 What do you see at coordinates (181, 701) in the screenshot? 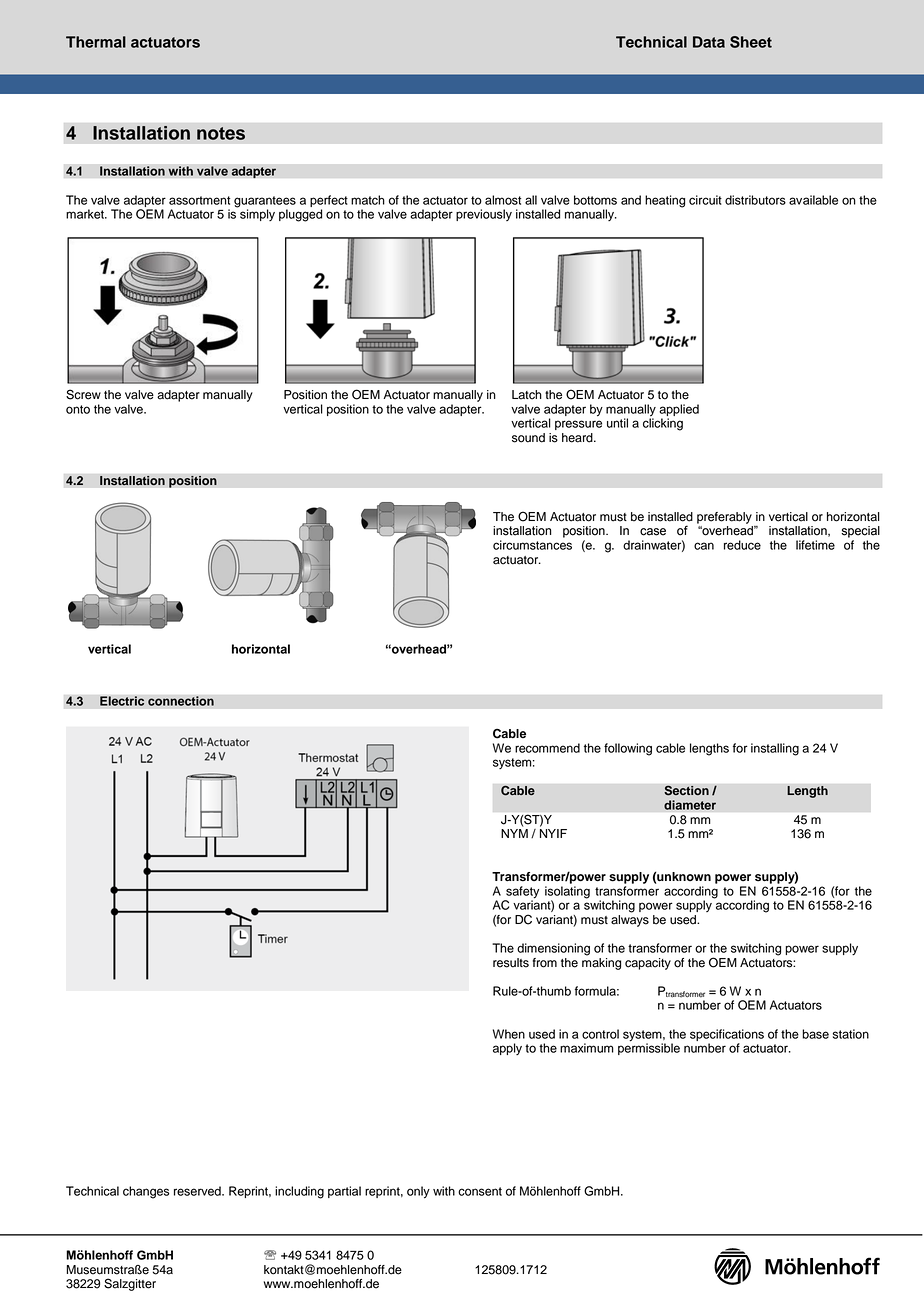
I see `connection` at bounding box center [181, 701].
